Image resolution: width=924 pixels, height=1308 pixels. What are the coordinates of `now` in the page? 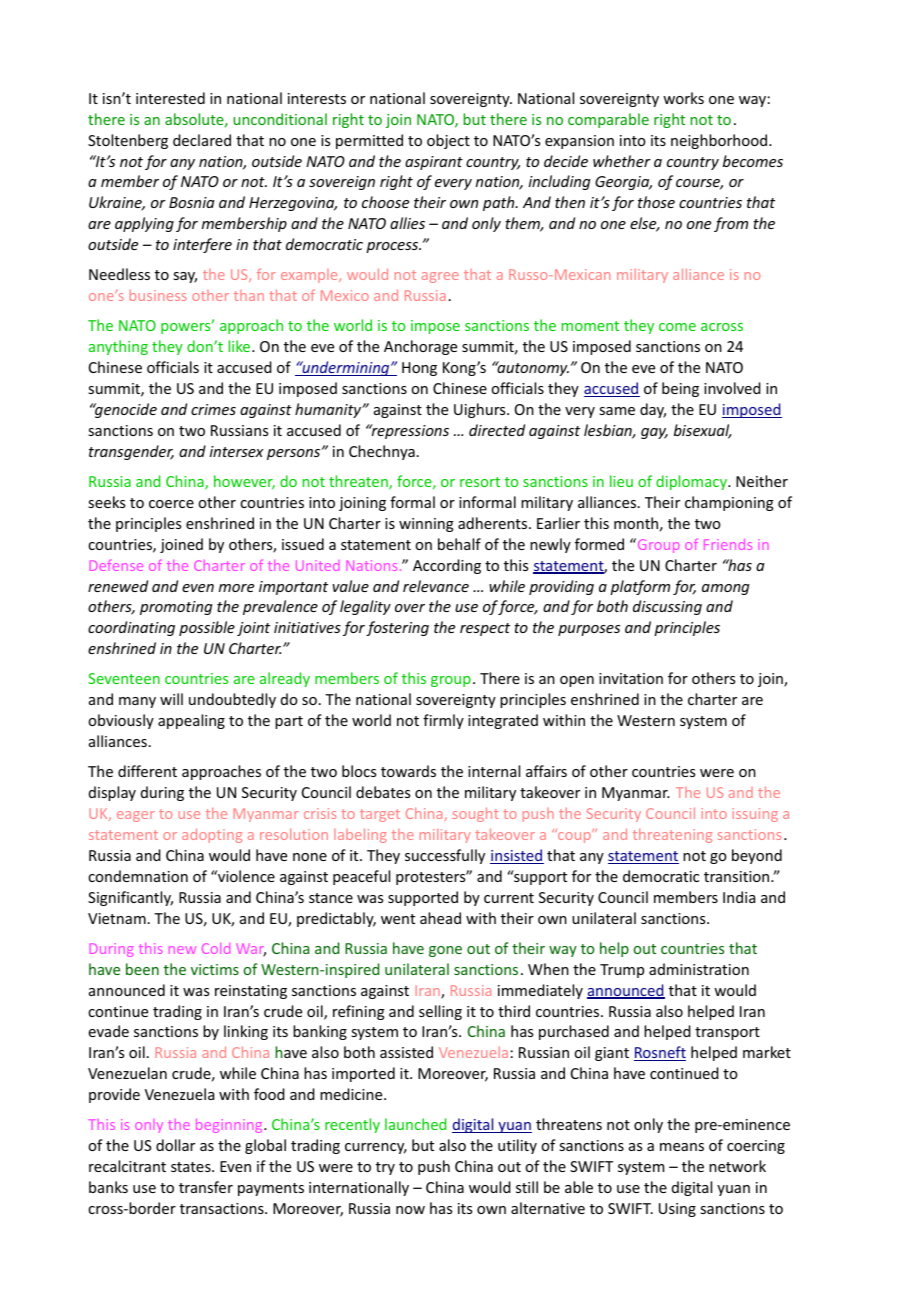 It's located at (410, 1210).
